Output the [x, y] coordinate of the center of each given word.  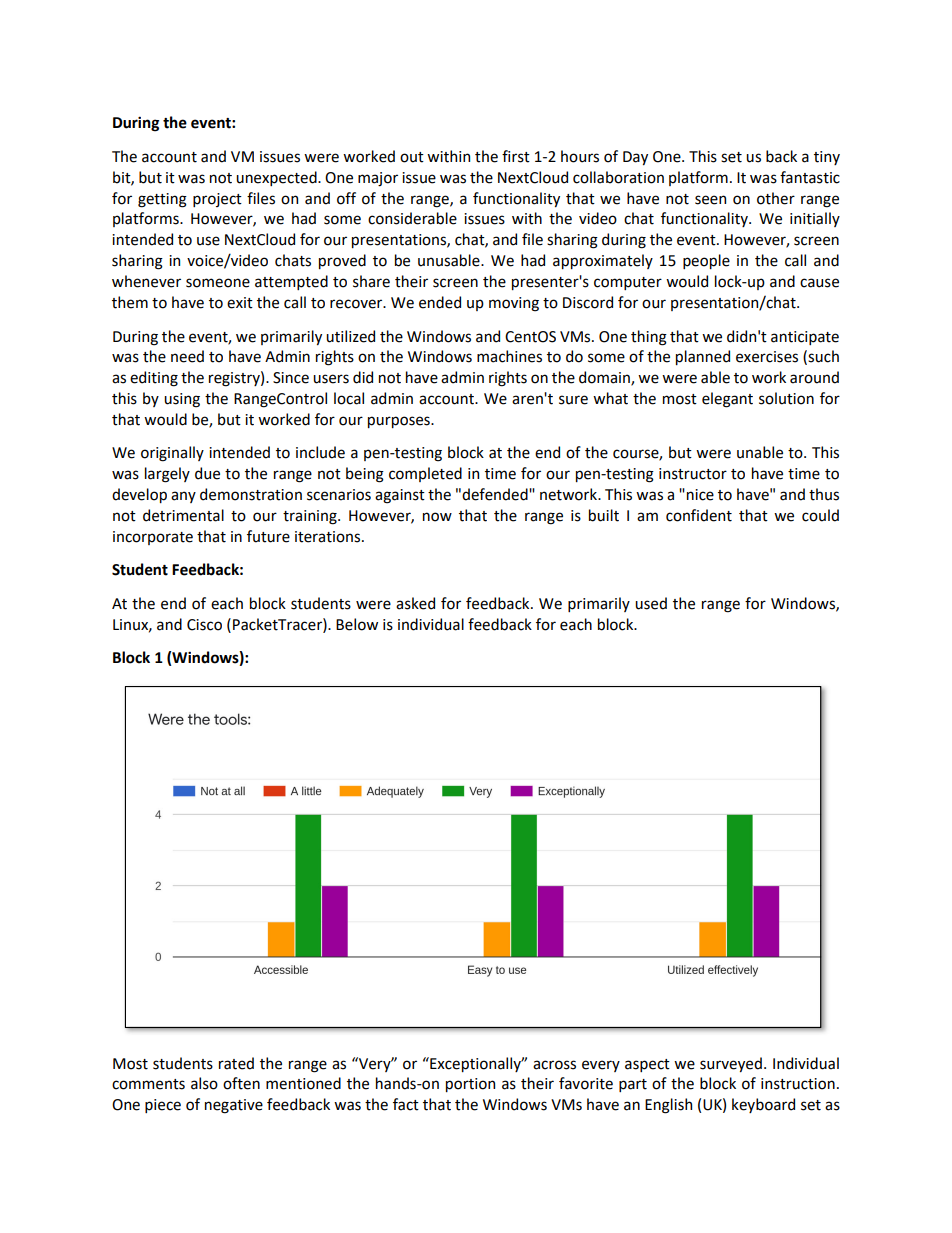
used [651, 603]
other [776, 198]
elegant [727, 400]
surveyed [731, 1064]
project [217, 200]
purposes [400, 422]
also [204, 1083]
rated [236, 1063]
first [516, 156]
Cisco [204, 625]
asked [415, 603]
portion [470, 1085]
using [182, 400]
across [554, 1065]
